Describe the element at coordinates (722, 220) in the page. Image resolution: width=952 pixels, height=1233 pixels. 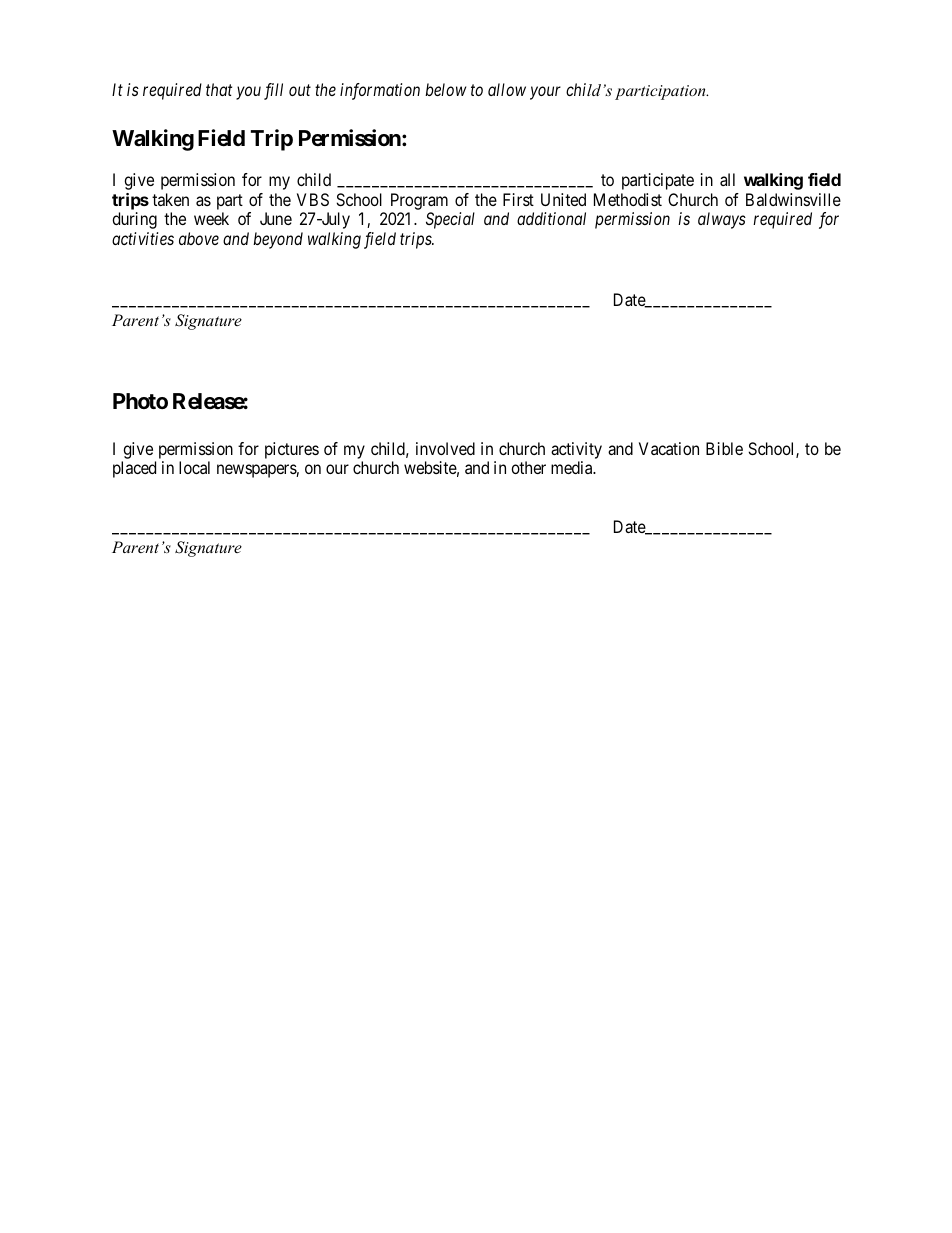
I see `always` at that location.
